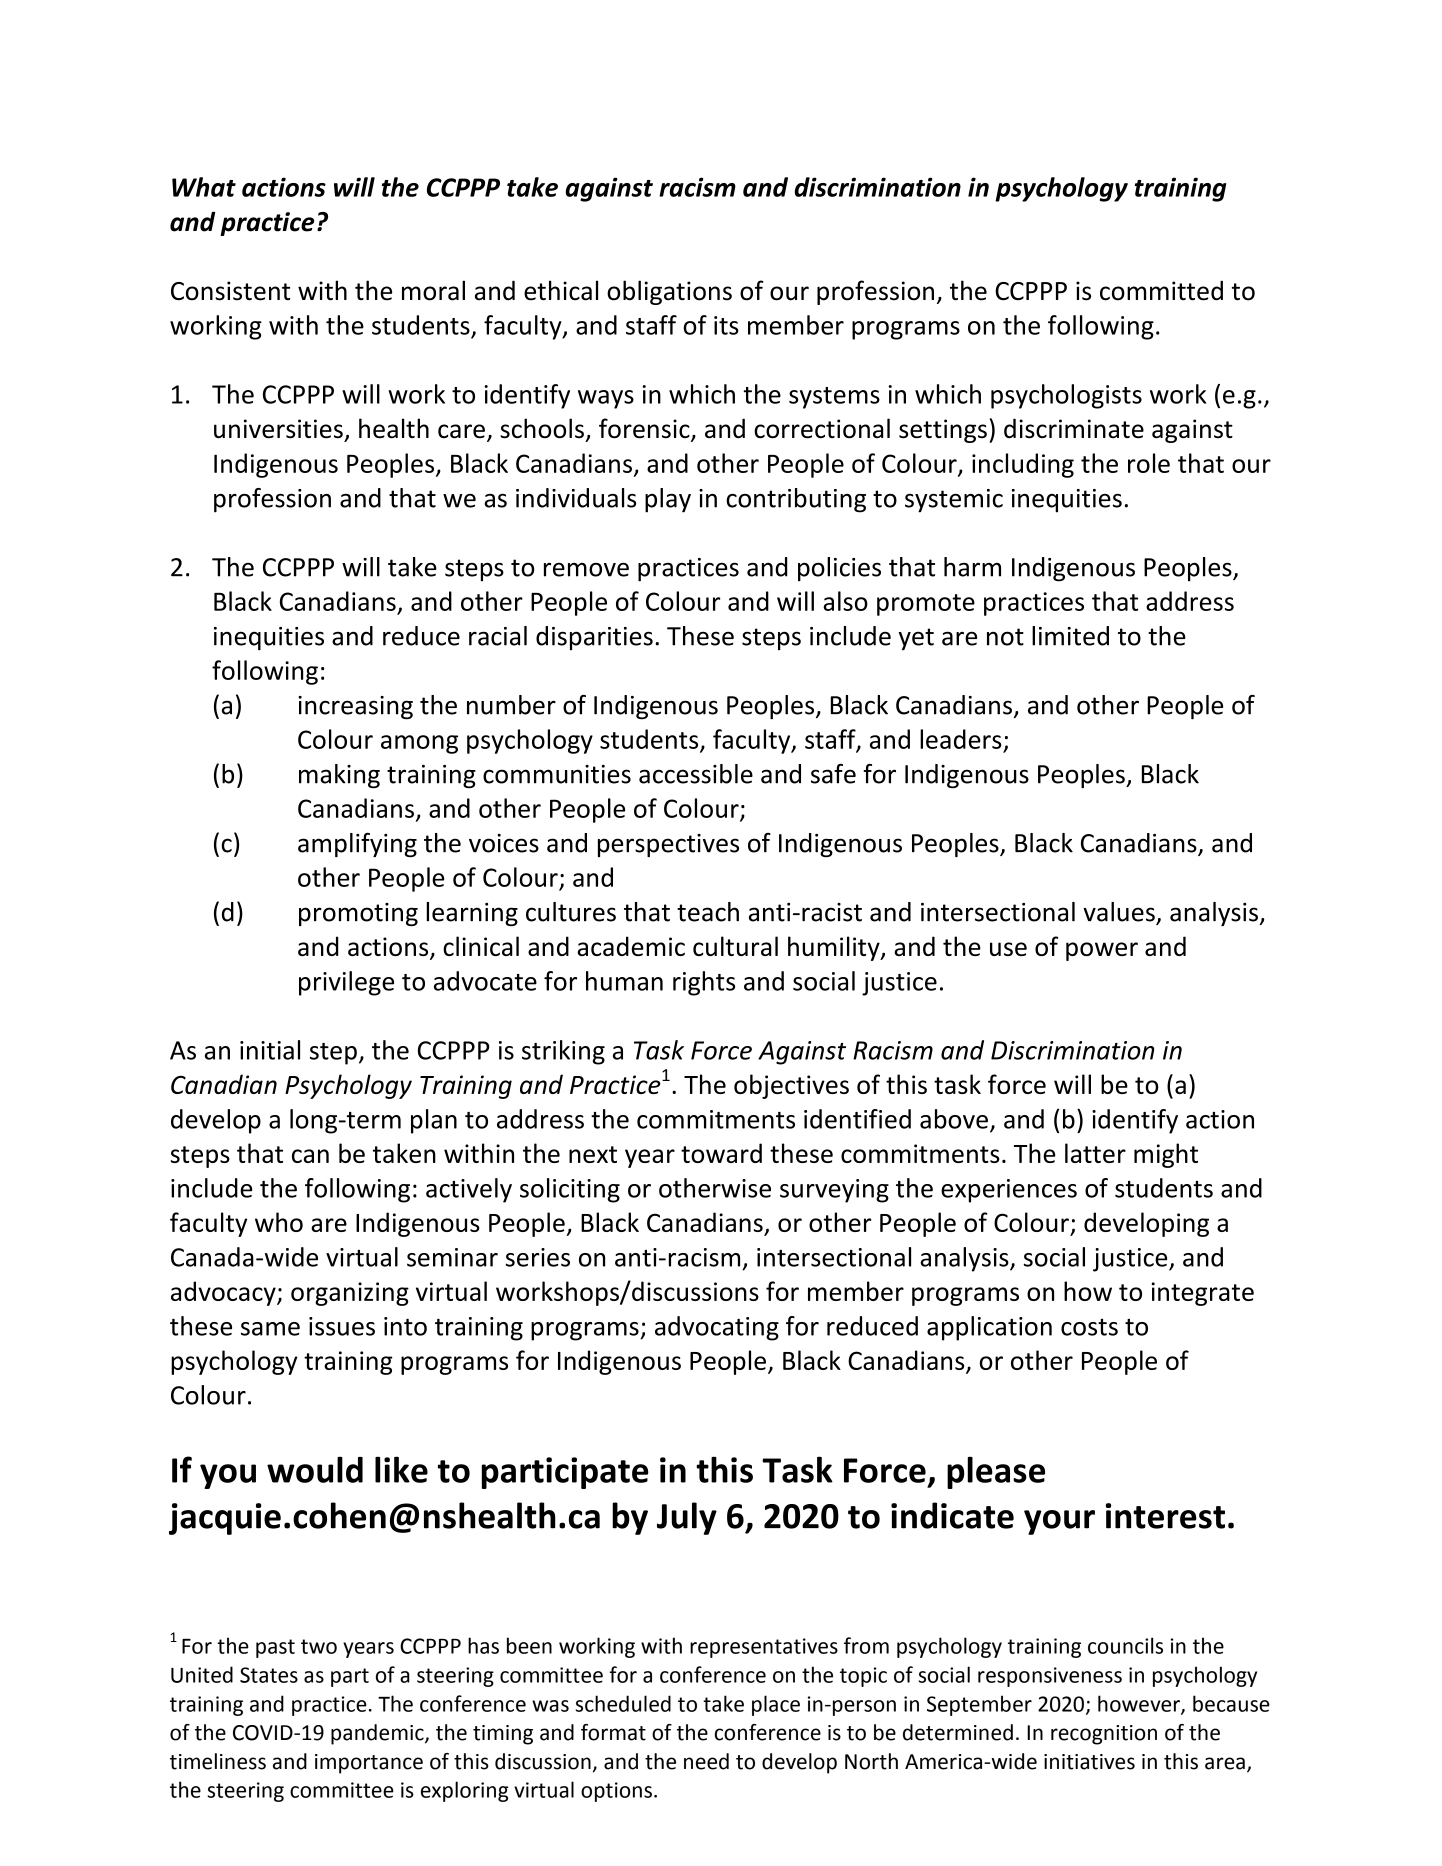 The width and height of the page is (1442, 1866). Describe the element at coordinates (1161, 291) in the page. I see `committed` at that location.
